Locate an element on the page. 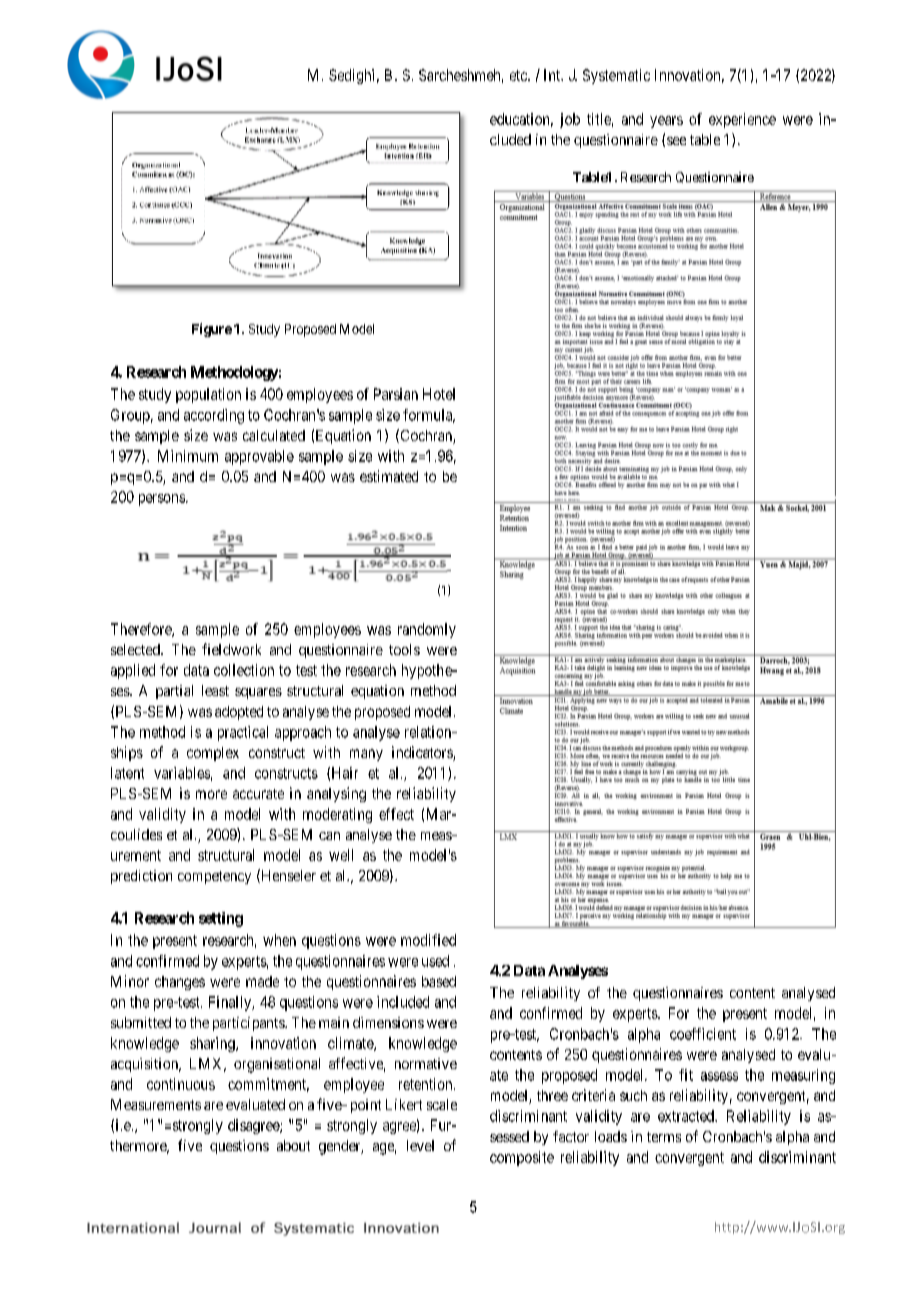  indicators is located at coordinates (423, 753).
